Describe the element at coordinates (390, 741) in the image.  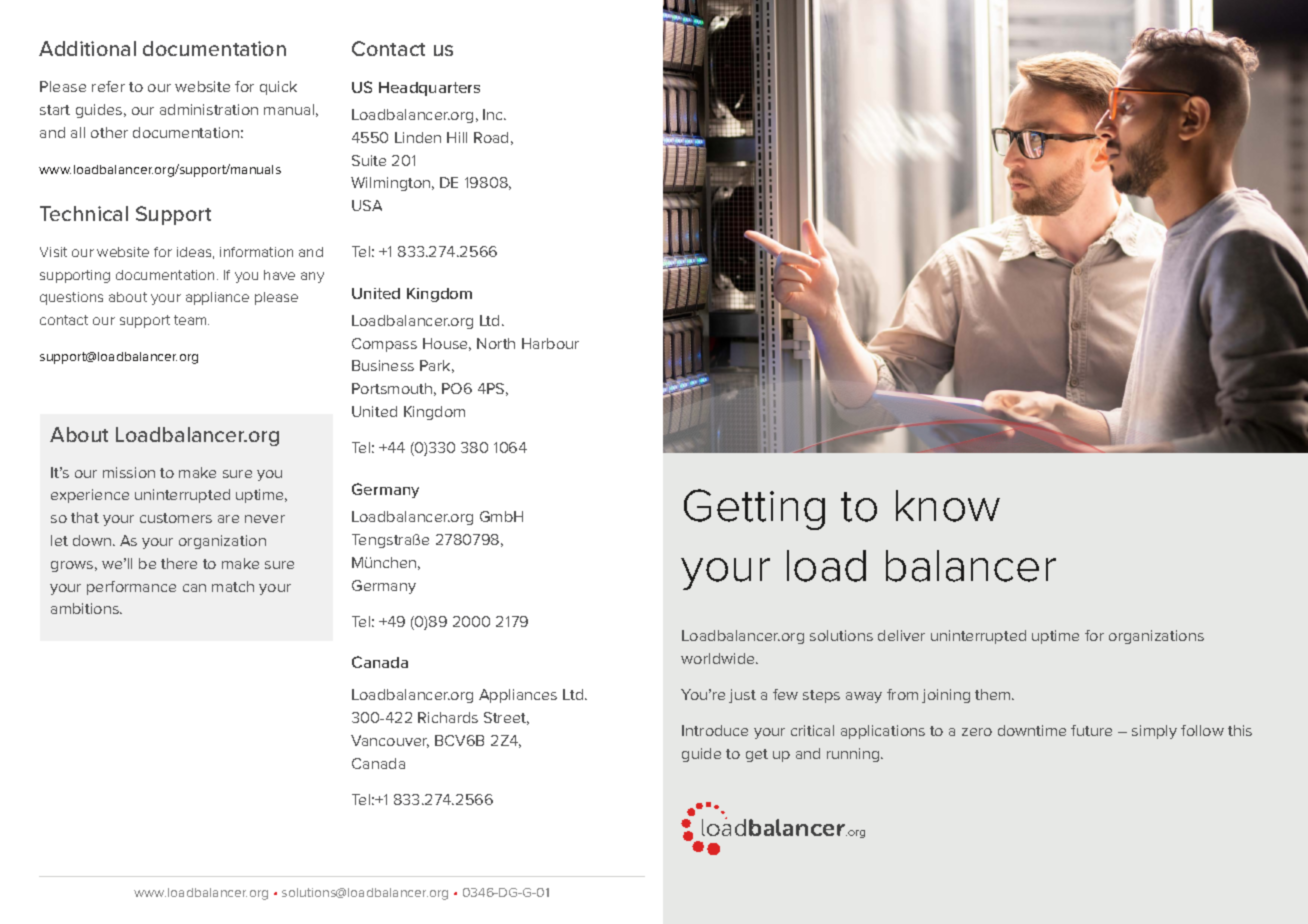
I see `Vancouver` at that location.
